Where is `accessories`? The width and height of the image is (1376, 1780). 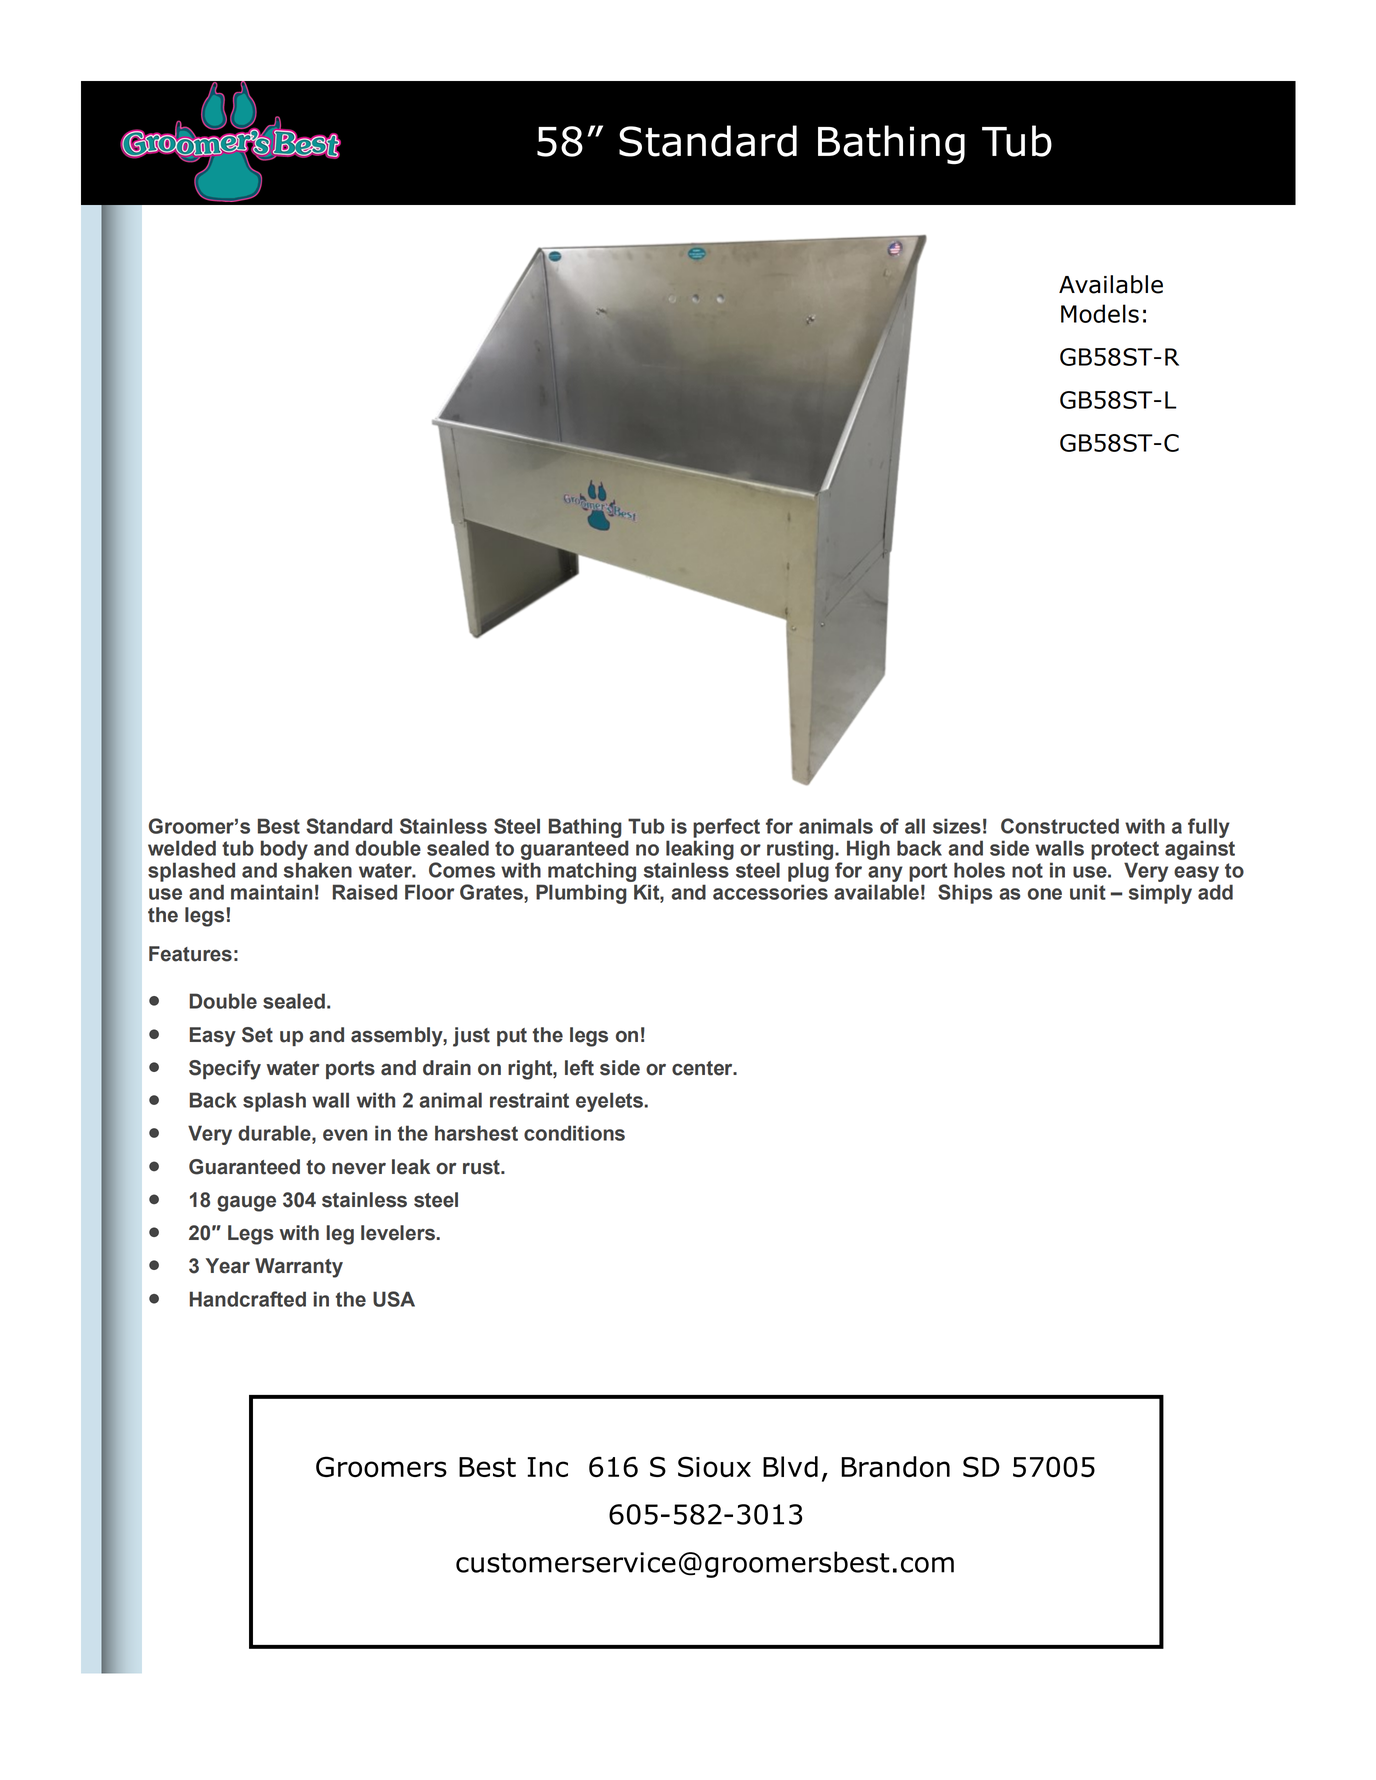
accessories is located at coordinates (770, 892).
